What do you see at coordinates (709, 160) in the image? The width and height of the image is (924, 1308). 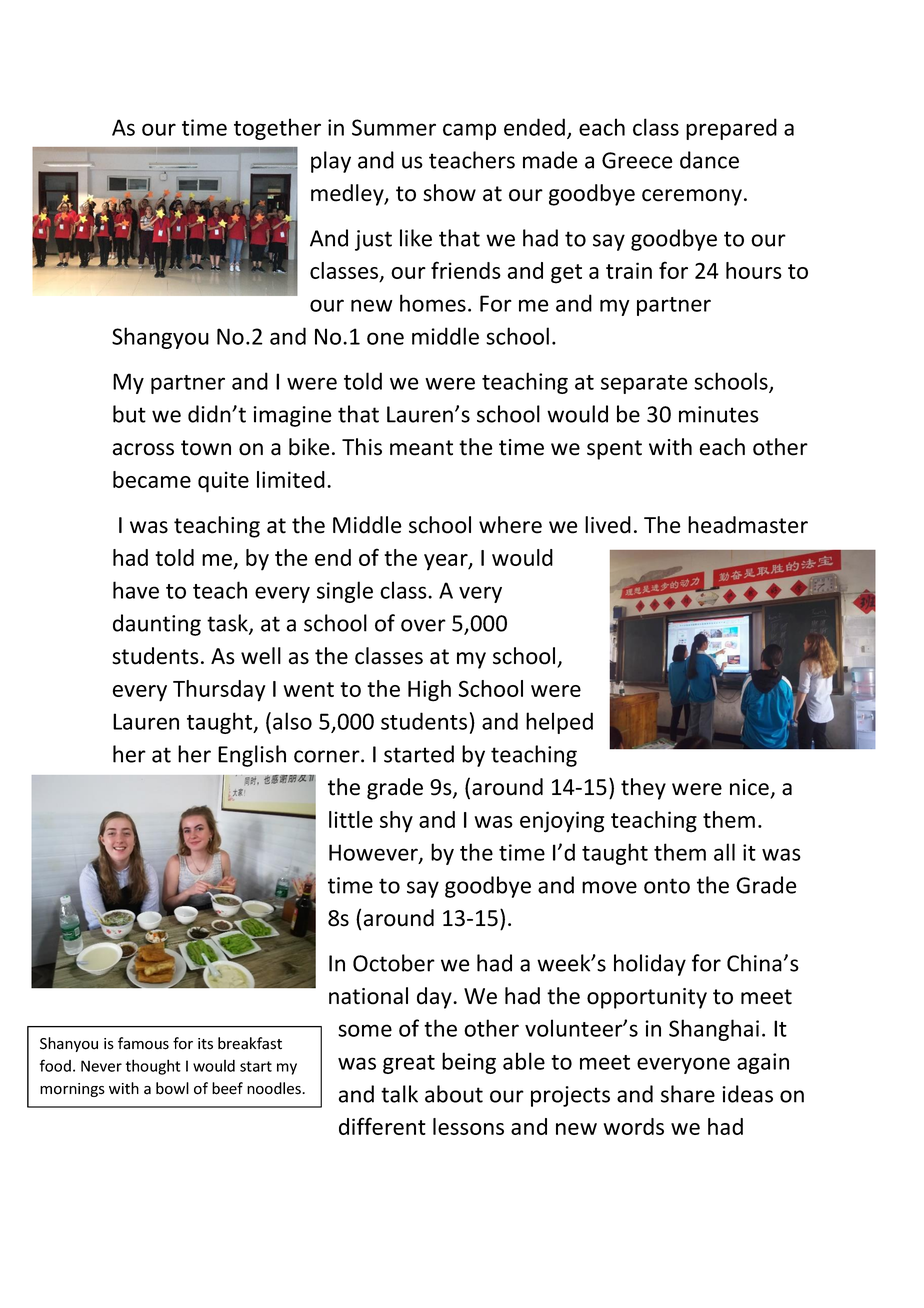 I see `dance` at bounding box center [709, 160].
